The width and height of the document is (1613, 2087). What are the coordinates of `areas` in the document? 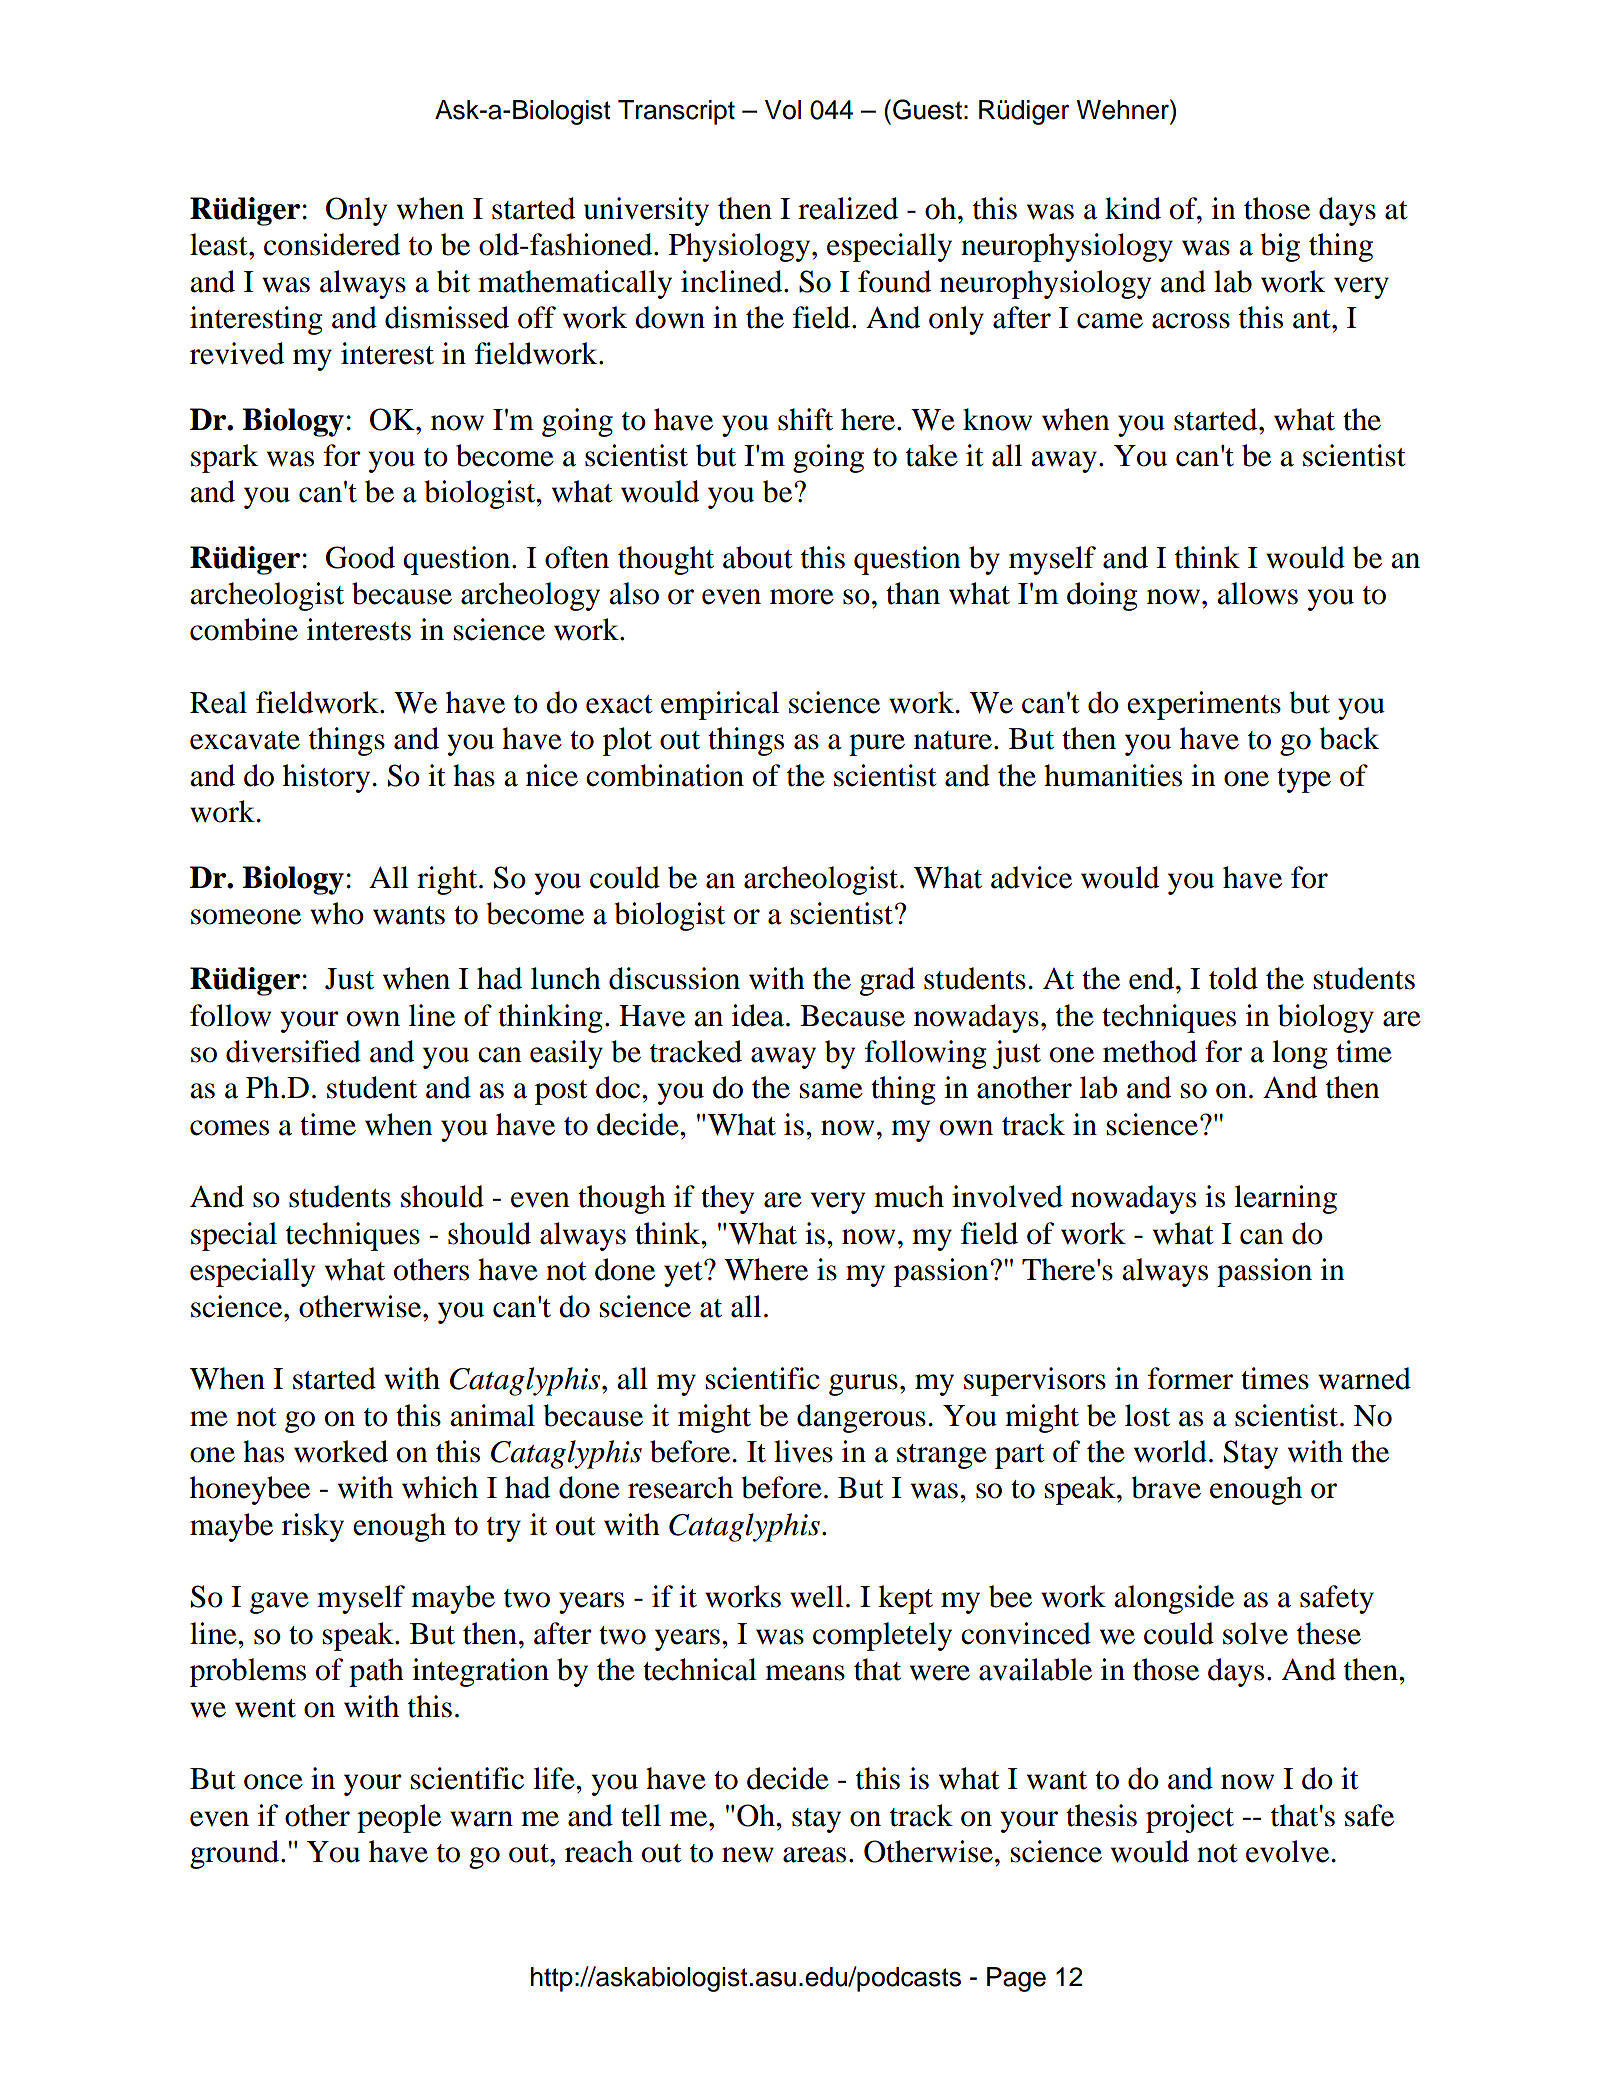 It's located at (814, 1855).
